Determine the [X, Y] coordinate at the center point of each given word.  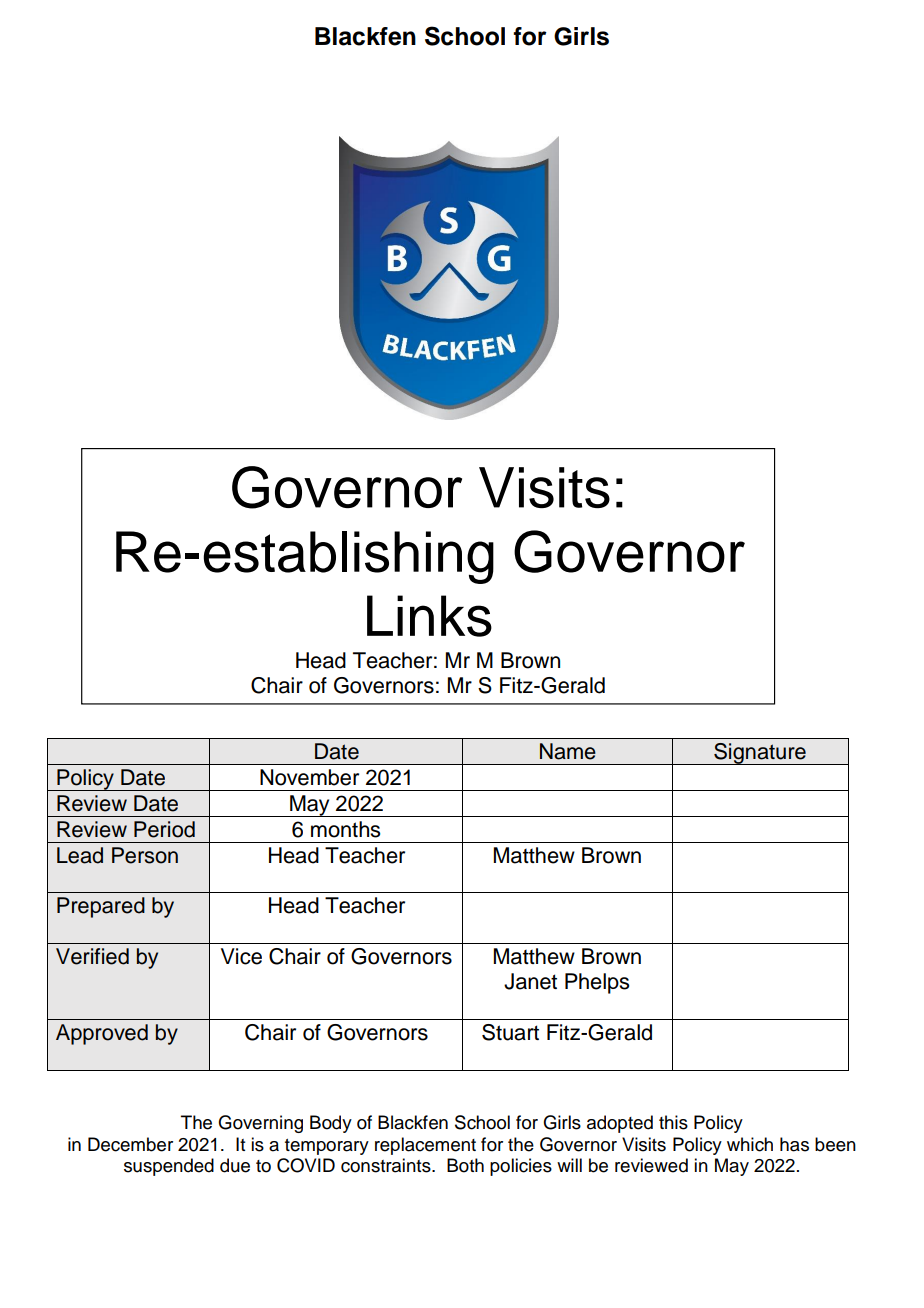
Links [429, 616]
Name [568, 751]
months [345, 829]
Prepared [101, 907]
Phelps [597, 983]
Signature [760, 754]
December [130, 1144]
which [750, 1144]
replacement [425, 1146]
